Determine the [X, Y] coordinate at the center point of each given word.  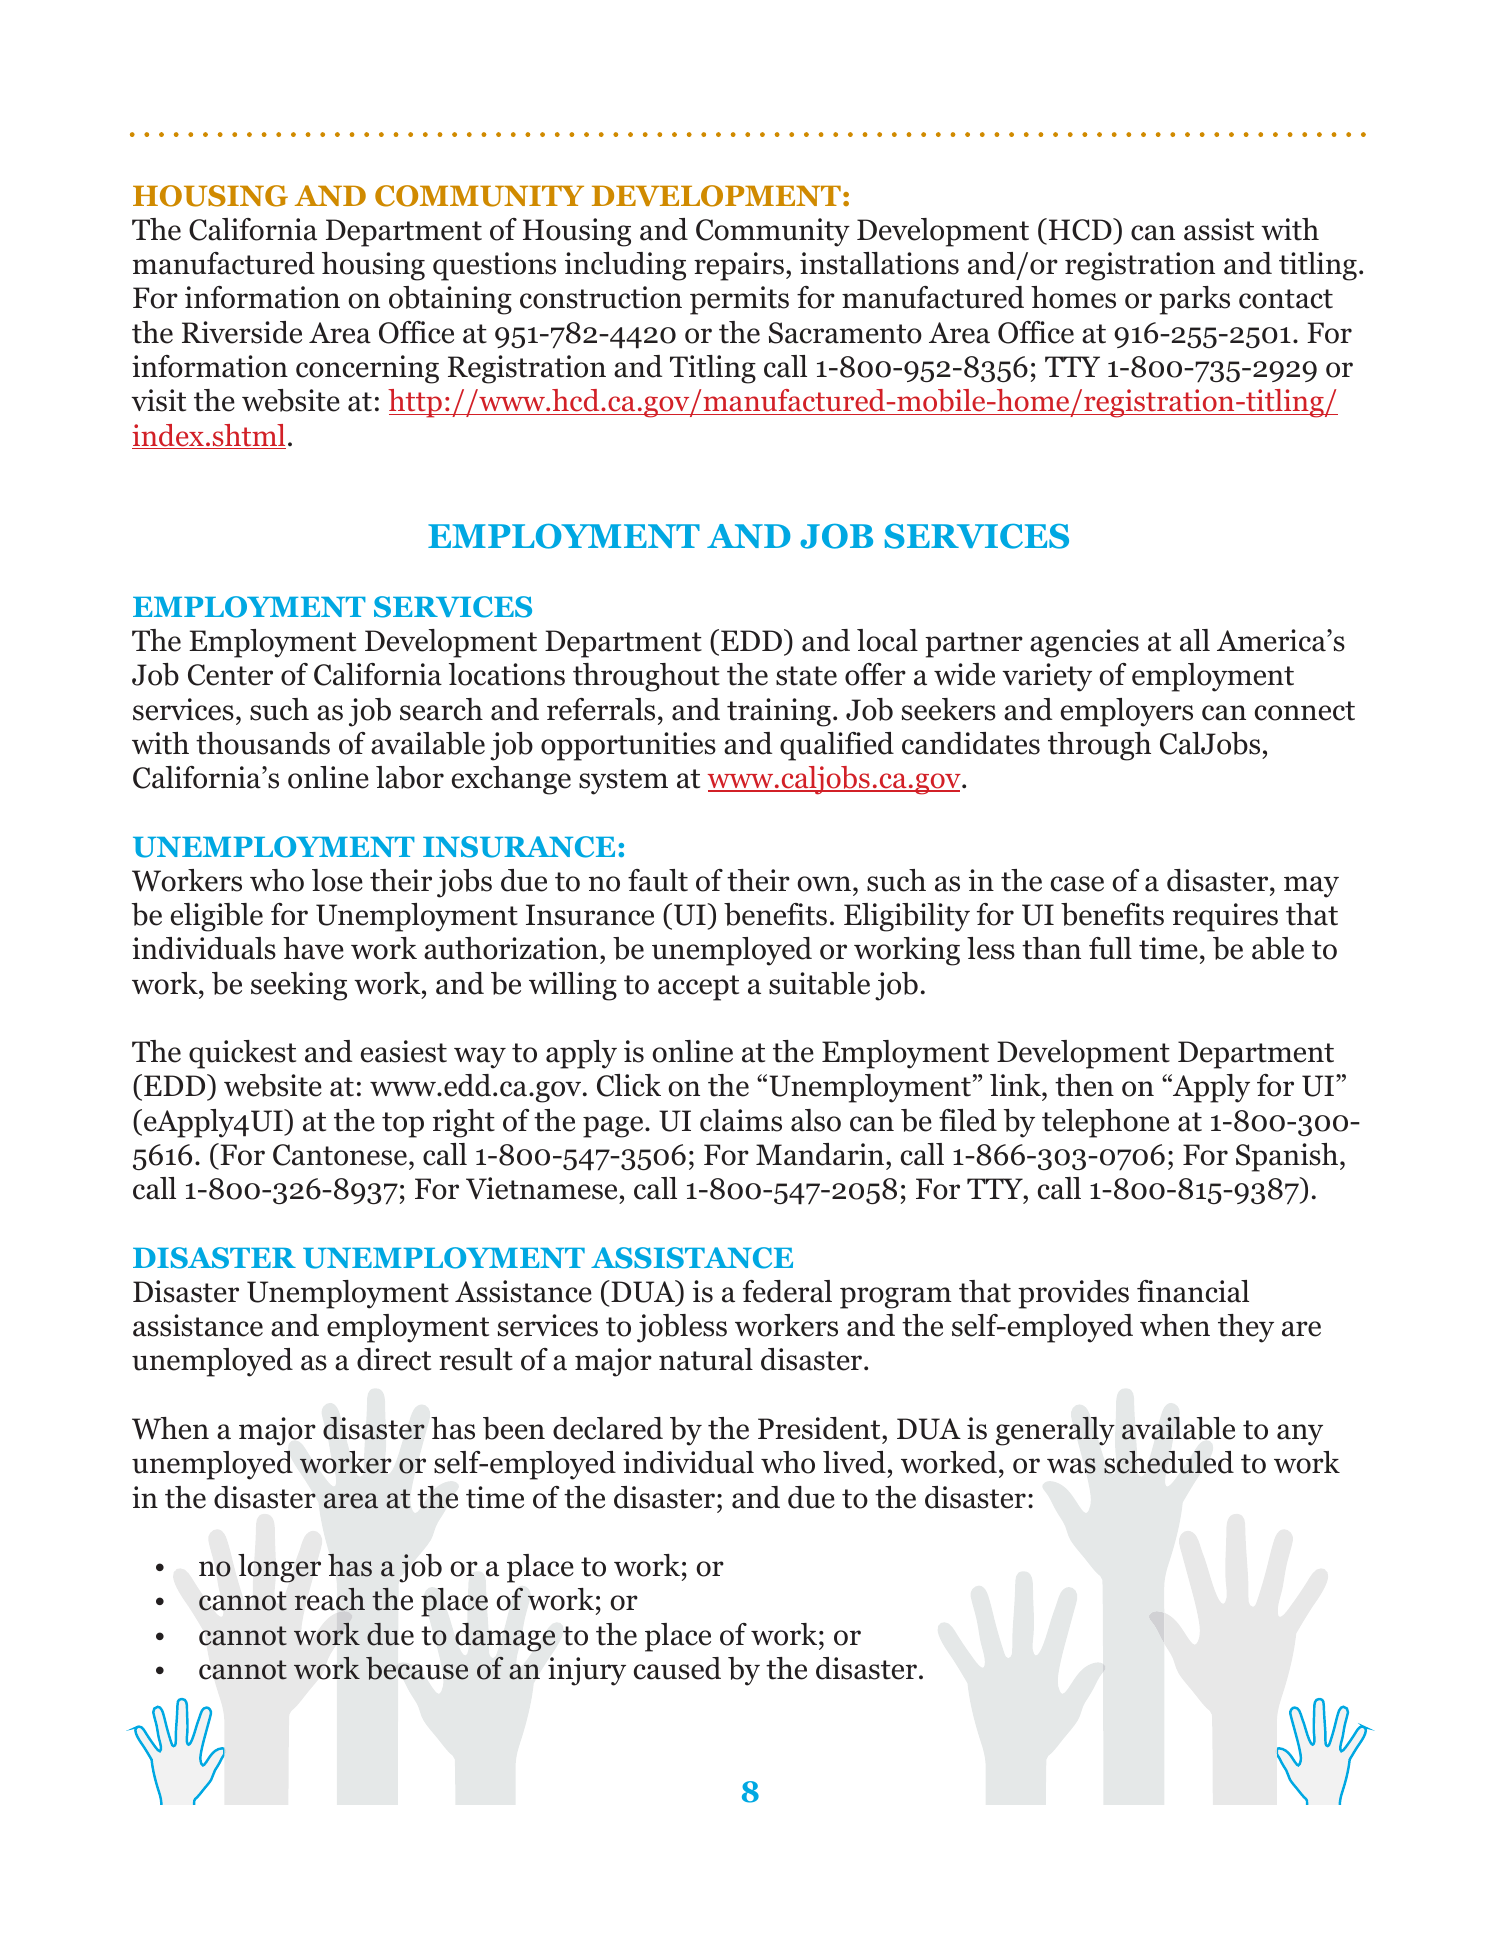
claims [741, 1120]
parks [1194, 300]
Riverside [242, 332]
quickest [242, 1054]
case [1077, 884]
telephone [1105, 1123]
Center [230, 675]
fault [658, 880]
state [806, 676]
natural [706, 1359]
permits [739, 300]
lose [337, 880]
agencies [1084, 643]
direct [394, 1359]
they [1246, 1328]
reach [330, 1599]
